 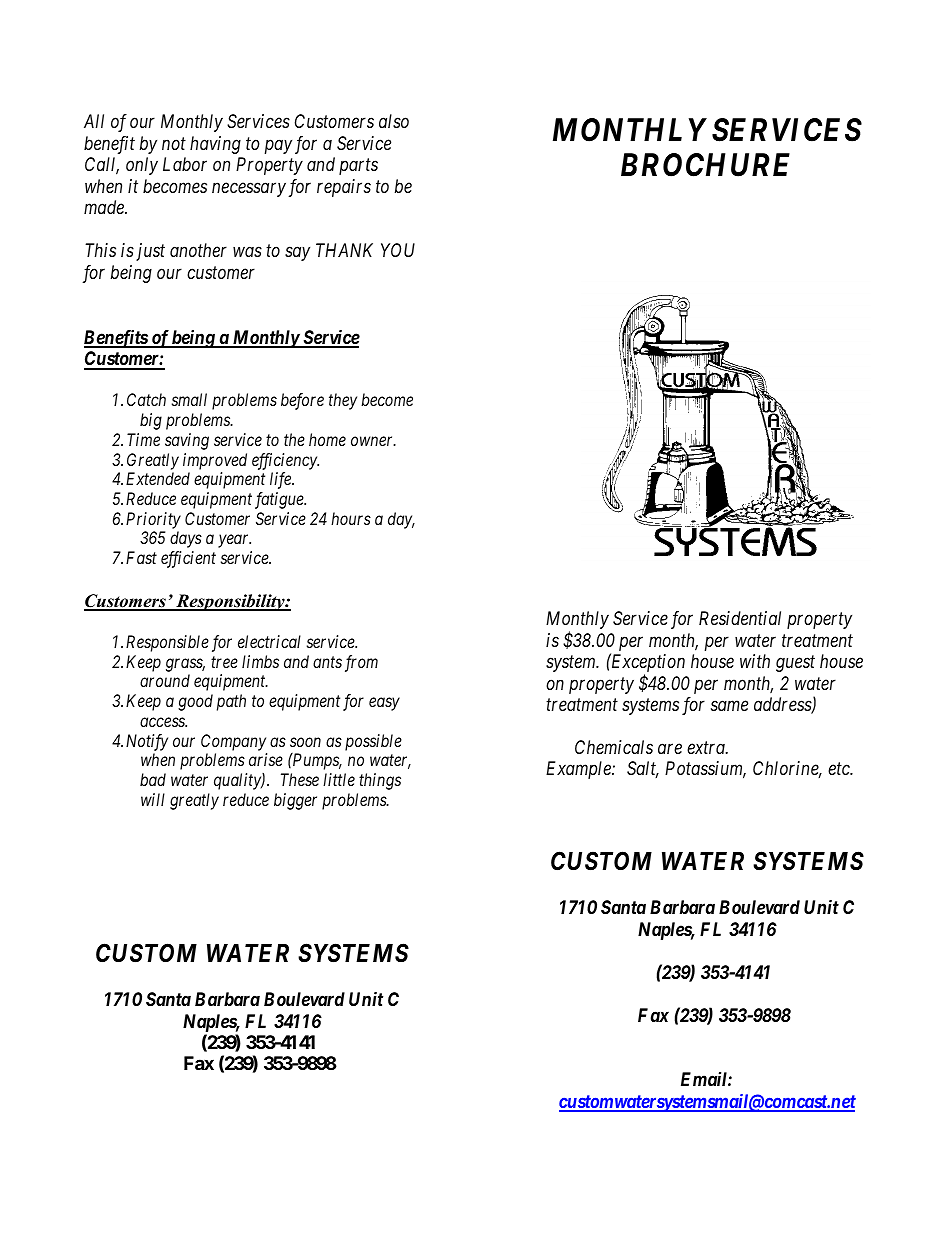 I want to click on home, so click(x=327, y=439).
